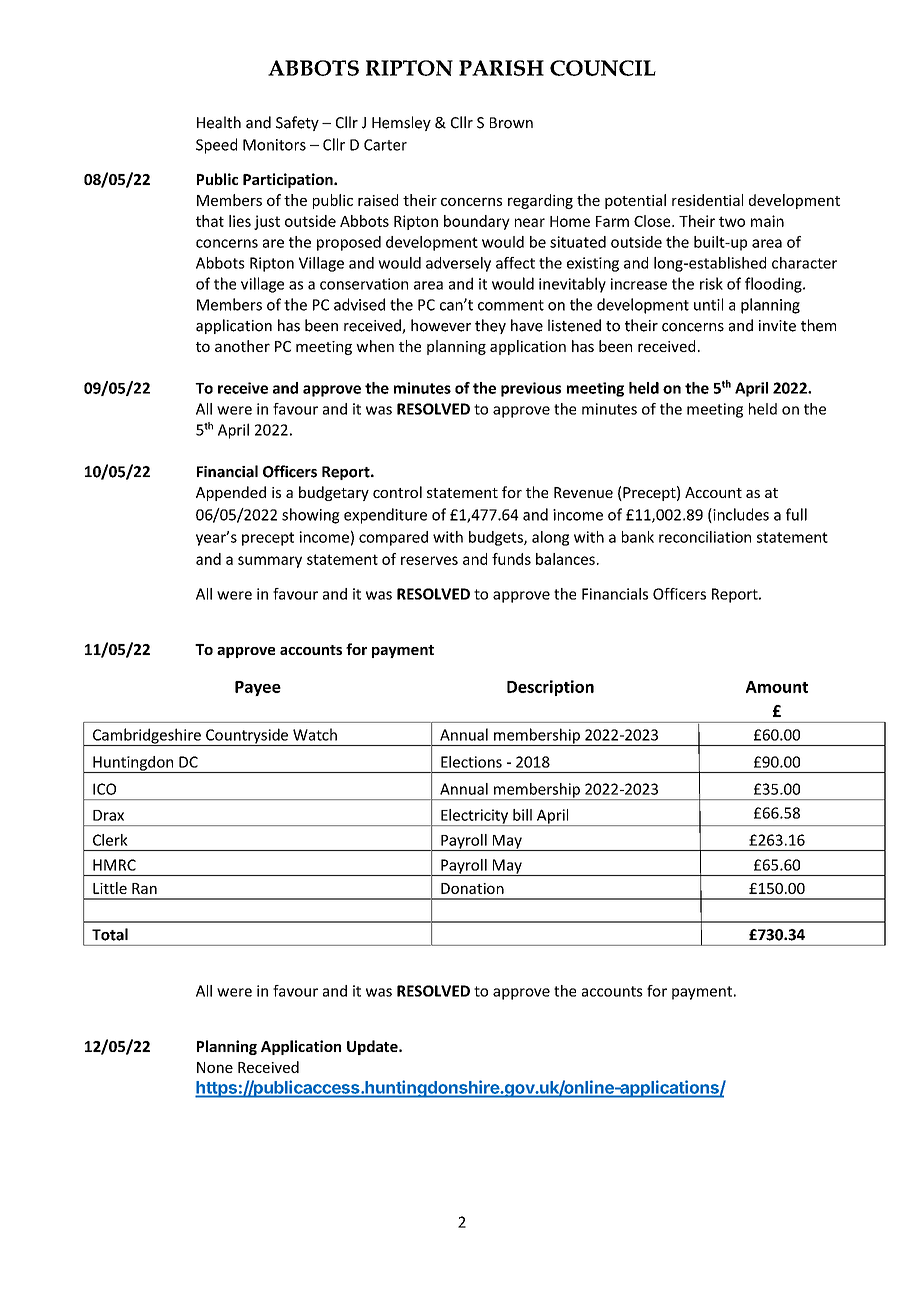  Describe the element at coordinates (242, 346) in the image. I see `another` at that location.
